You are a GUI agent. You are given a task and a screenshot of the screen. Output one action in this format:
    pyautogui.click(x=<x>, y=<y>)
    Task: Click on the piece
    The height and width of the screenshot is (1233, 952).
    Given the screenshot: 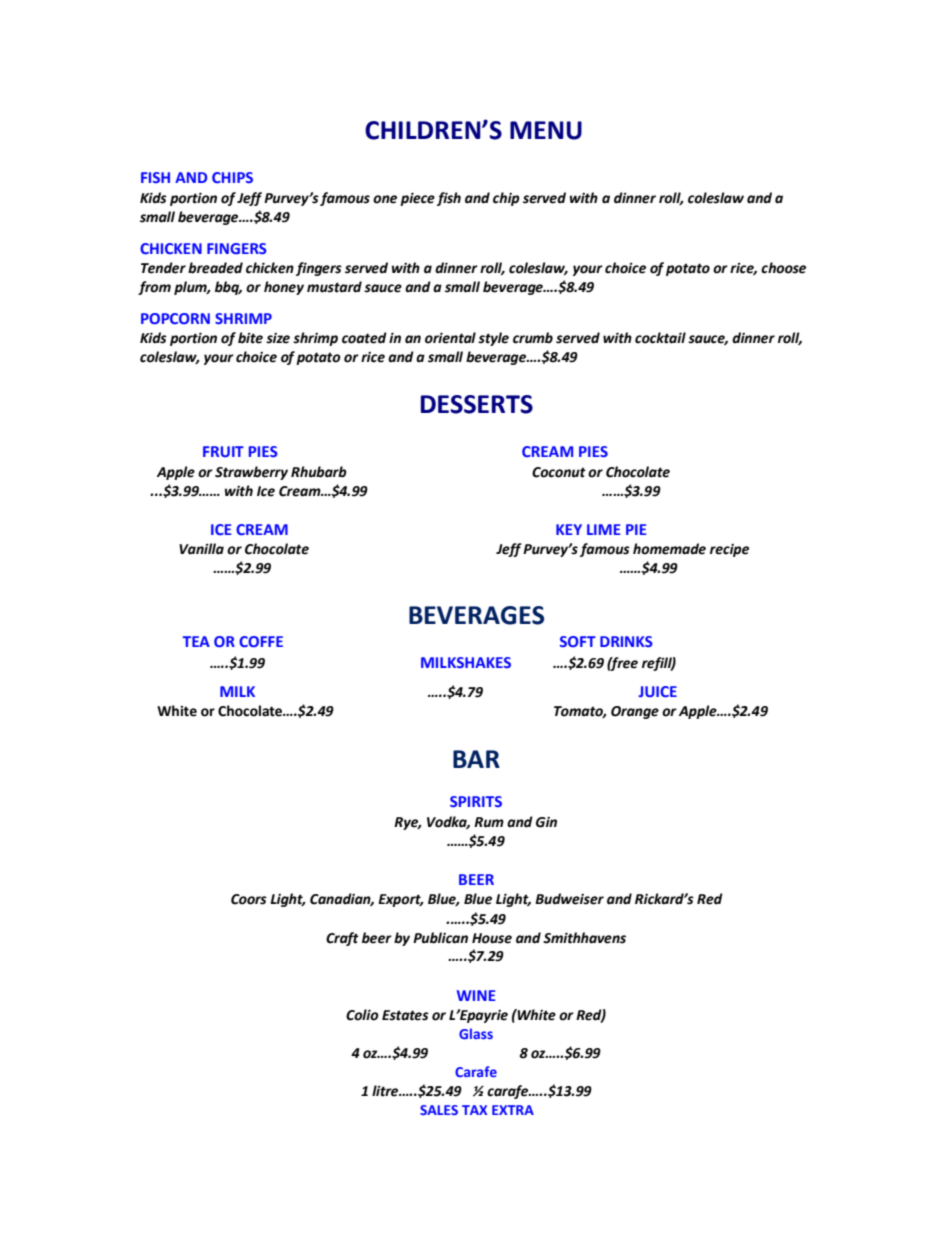 What is the action you would take?
    pyautogui.click(x=417, y=199)
